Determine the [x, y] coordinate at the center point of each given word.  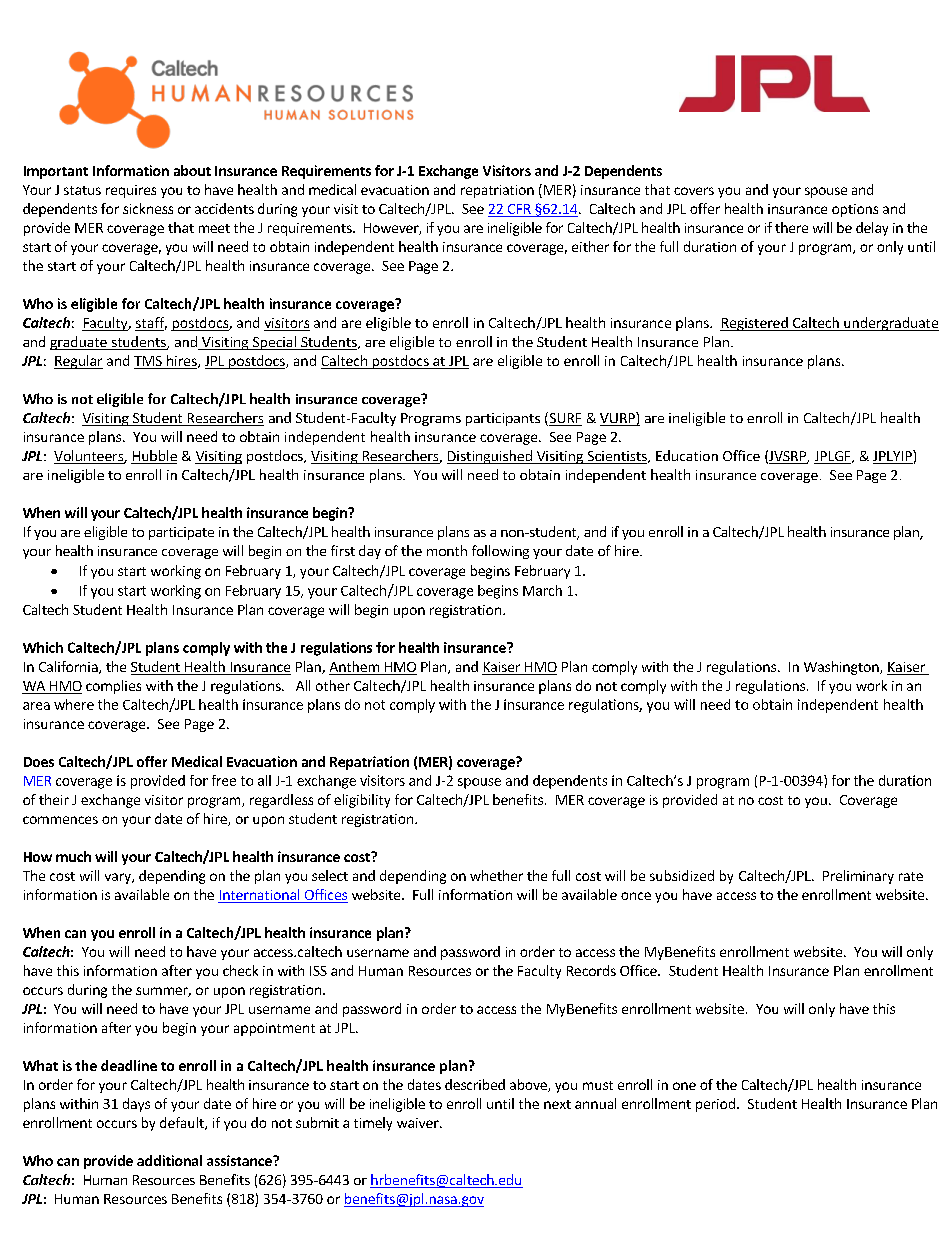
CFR [519, 210]
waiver [419, 1123]
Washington [842, 668]
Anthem [354, 666]
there [791, 227]
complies [113, 687]
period [715, 1105]
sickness [148, 208]
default [183, 1123]
